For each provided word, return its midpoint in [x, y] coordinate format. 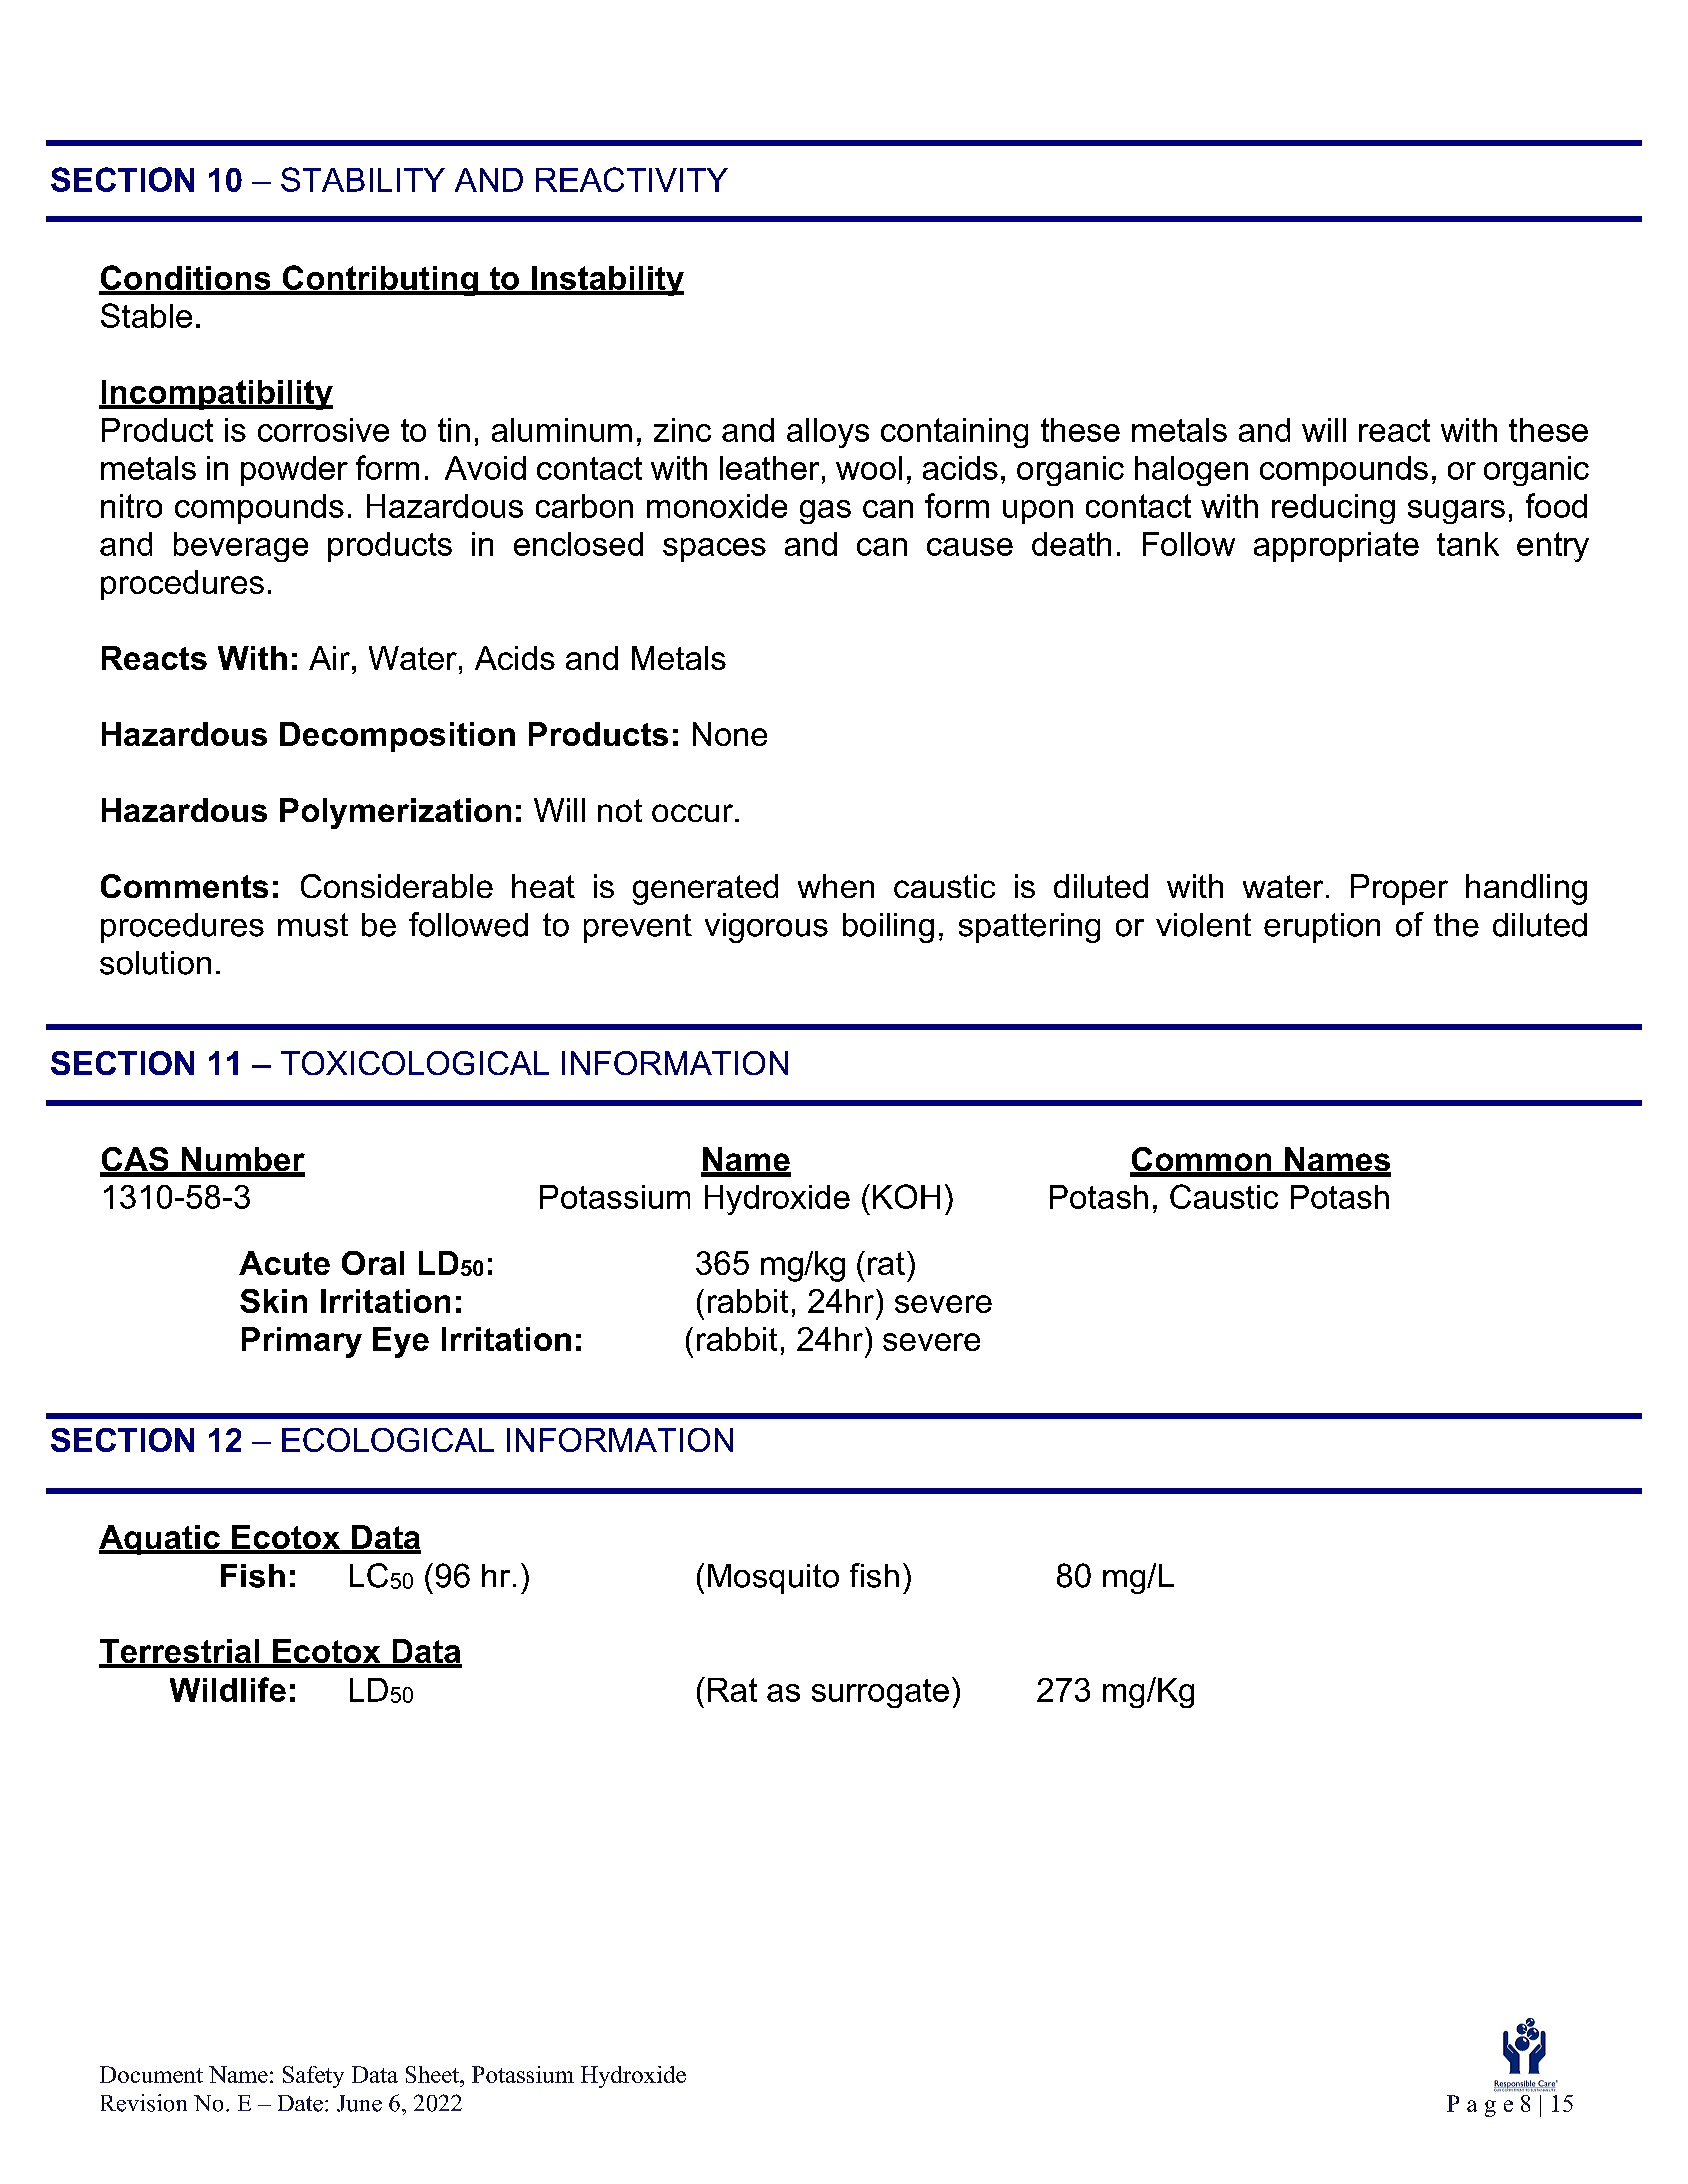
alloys [828, 433]
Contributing [380, 280]
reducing [1333, 509]
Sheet [433, 2074]
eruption [1322, 928]
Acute [284, 1263]
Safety [313, 2077]
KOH [906, 1196]
